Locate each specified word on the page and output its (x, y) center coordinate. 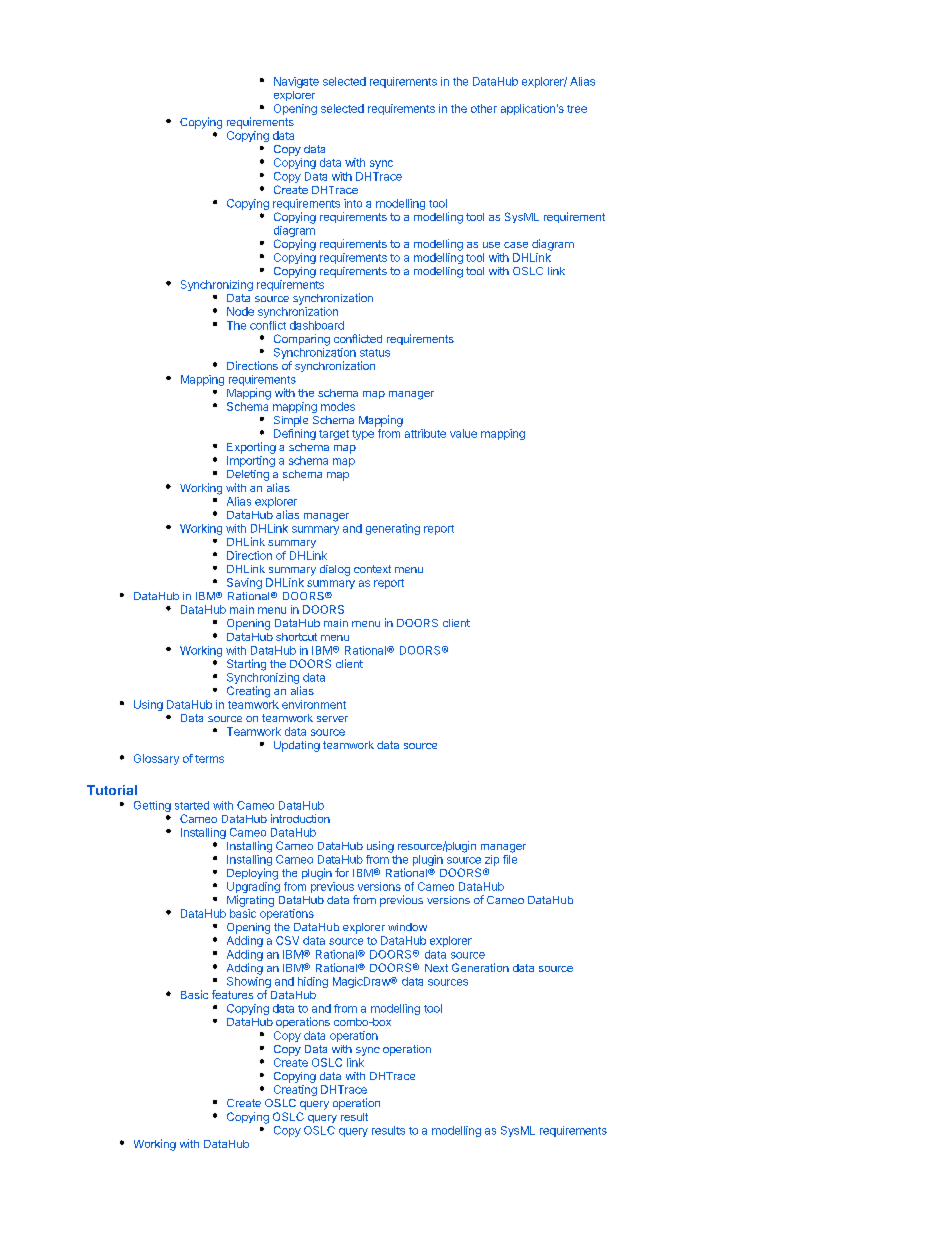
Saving (244, 583)
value (463, 433)
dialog (335, 570)
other (484, 108)
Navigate (296, 82)
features (232, 994)
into (353, 203)
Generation (480, 967)
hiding (313, 982)
